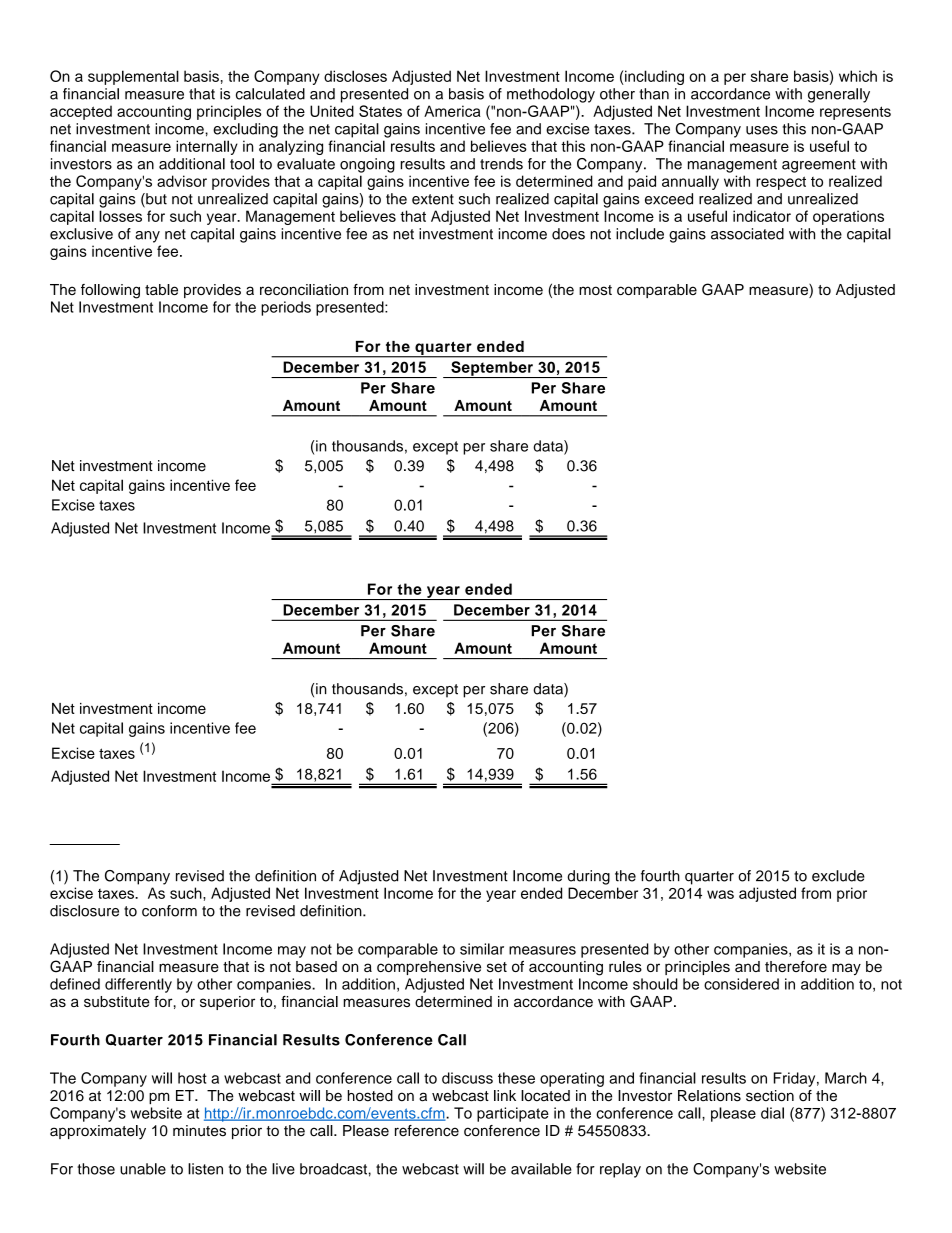  I want to click on exclude, so click(838, 876).
